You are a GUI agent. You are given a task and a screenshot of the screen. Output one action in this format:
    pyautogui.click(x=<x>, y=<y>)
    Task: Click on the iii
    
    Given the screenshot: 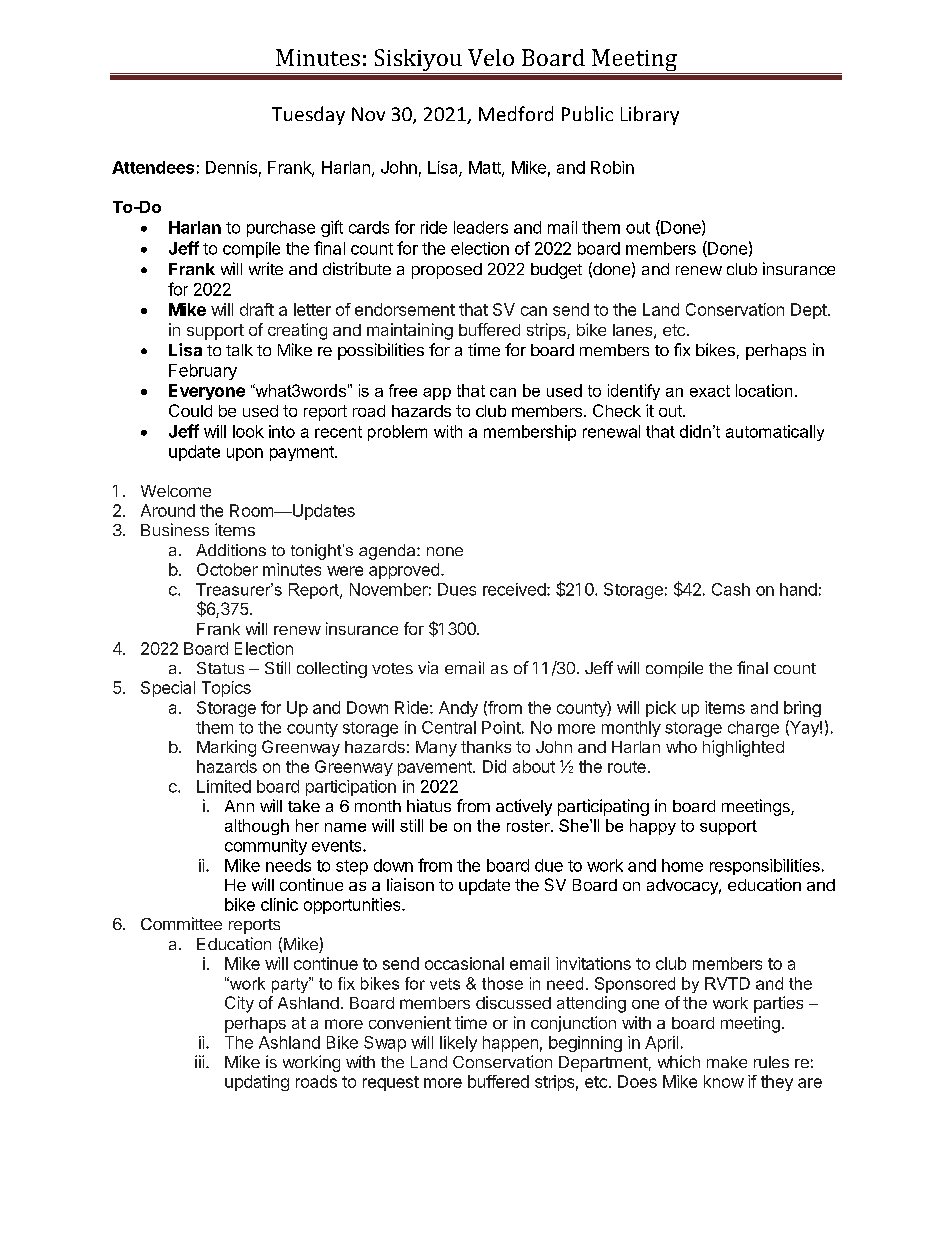 What is the action you would take?
    pyautogui.click(x=199, y=1061)
